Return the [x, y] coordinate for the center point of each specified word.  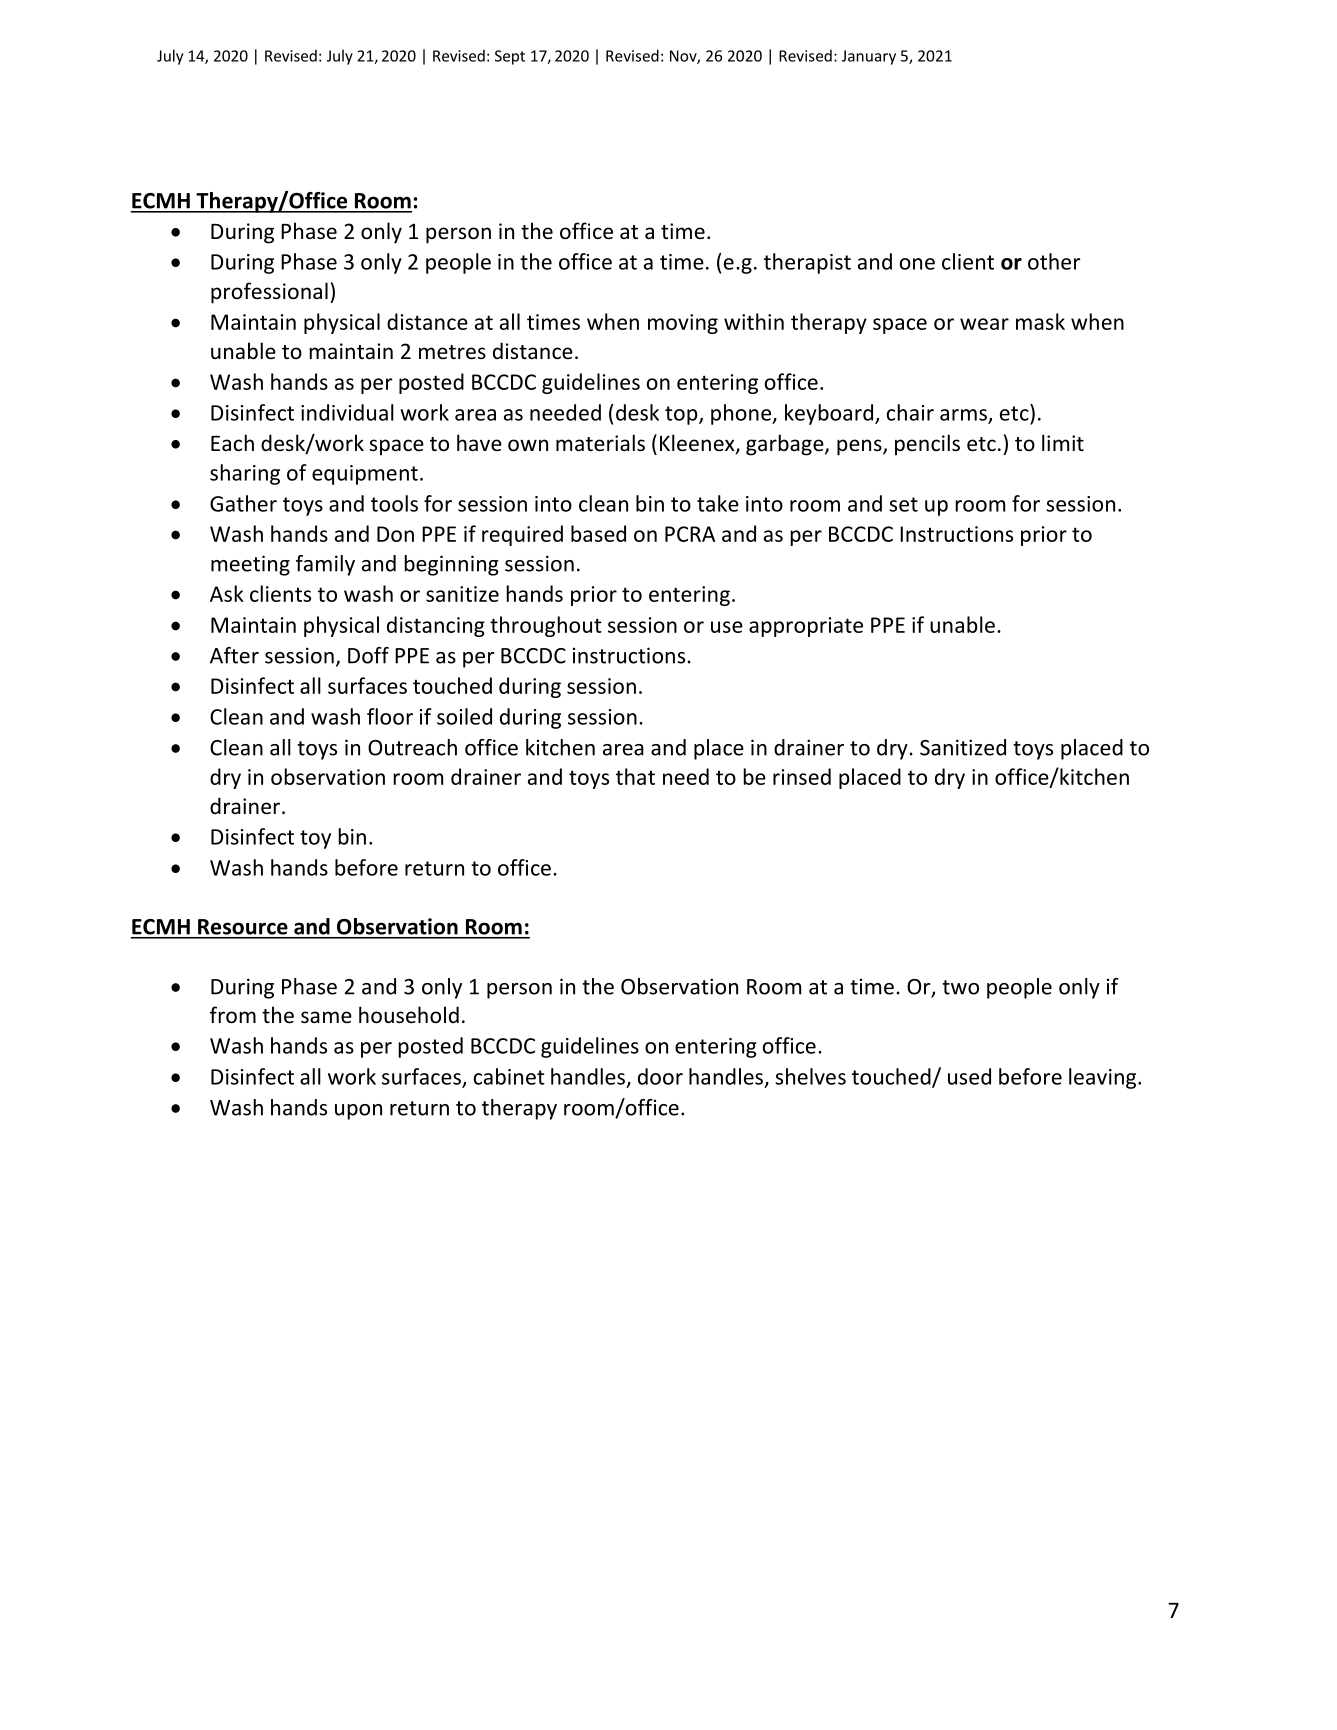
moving [683, 324]
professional [269, 293]
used [969, 1076]
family [325, 565]
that [635, 776]
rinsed [802, 776]
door [660, 1076]
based [598, 533]
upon [358, 1112]
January [869, 57]
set [903, 504]
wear [984, 324]
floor [390, 716]
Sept [510, 57]
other [1054, 261]
